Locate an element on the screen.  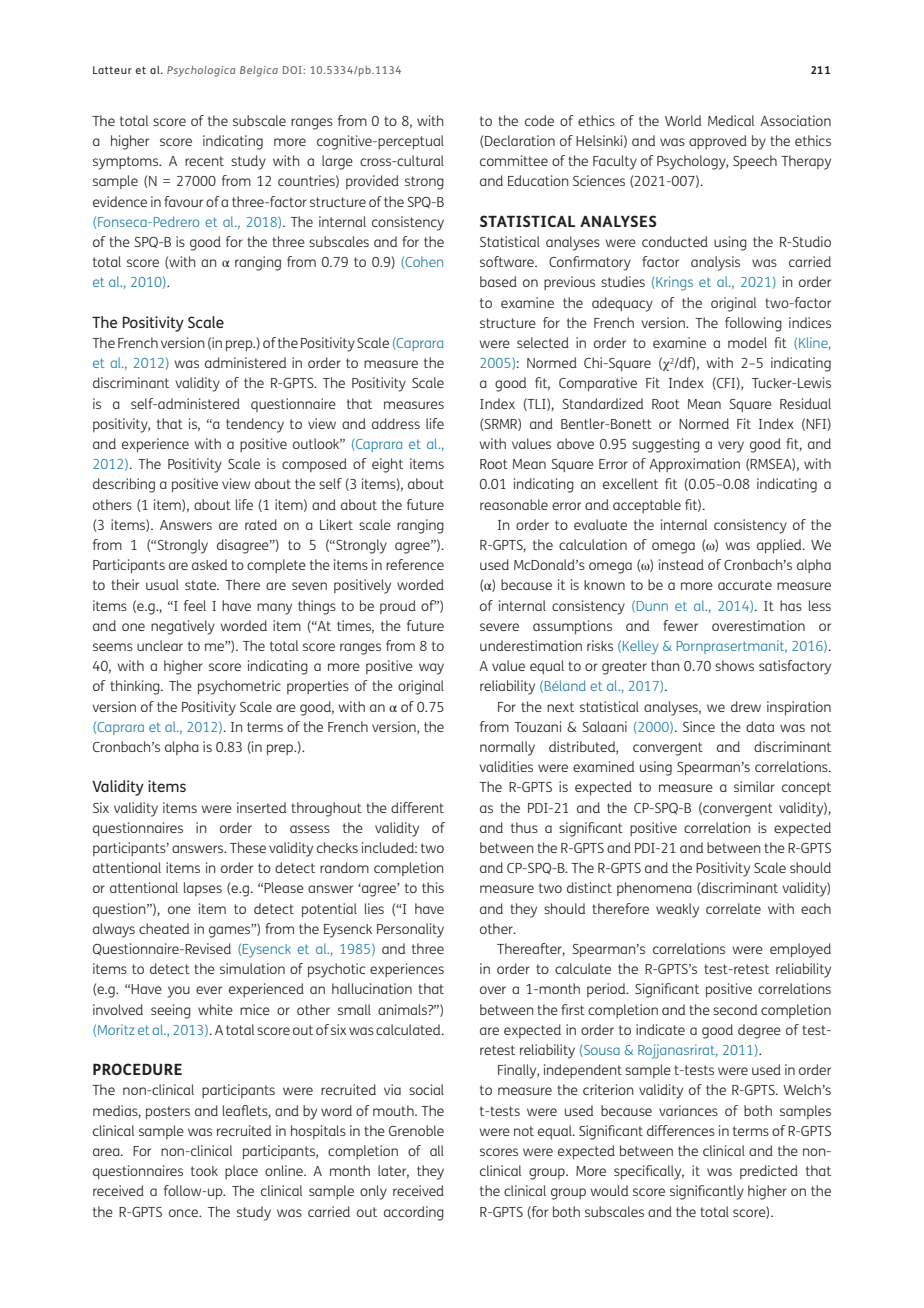
cheated is located at coordinates (164, 928).
